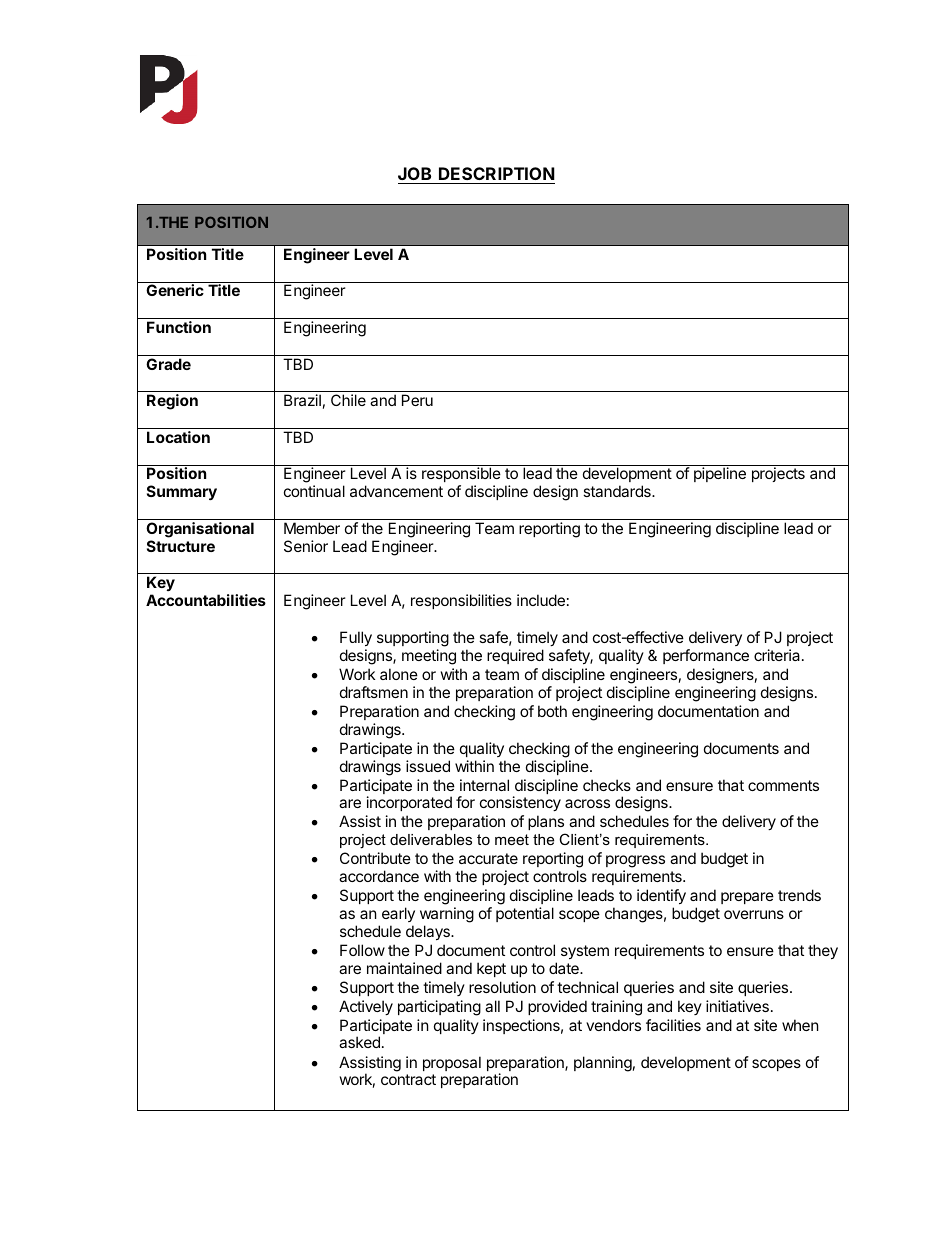 This image has width=952, height=1233. Describe the element at coordinates (206, 600) in the image. I see `Accountabilities` at that location.
